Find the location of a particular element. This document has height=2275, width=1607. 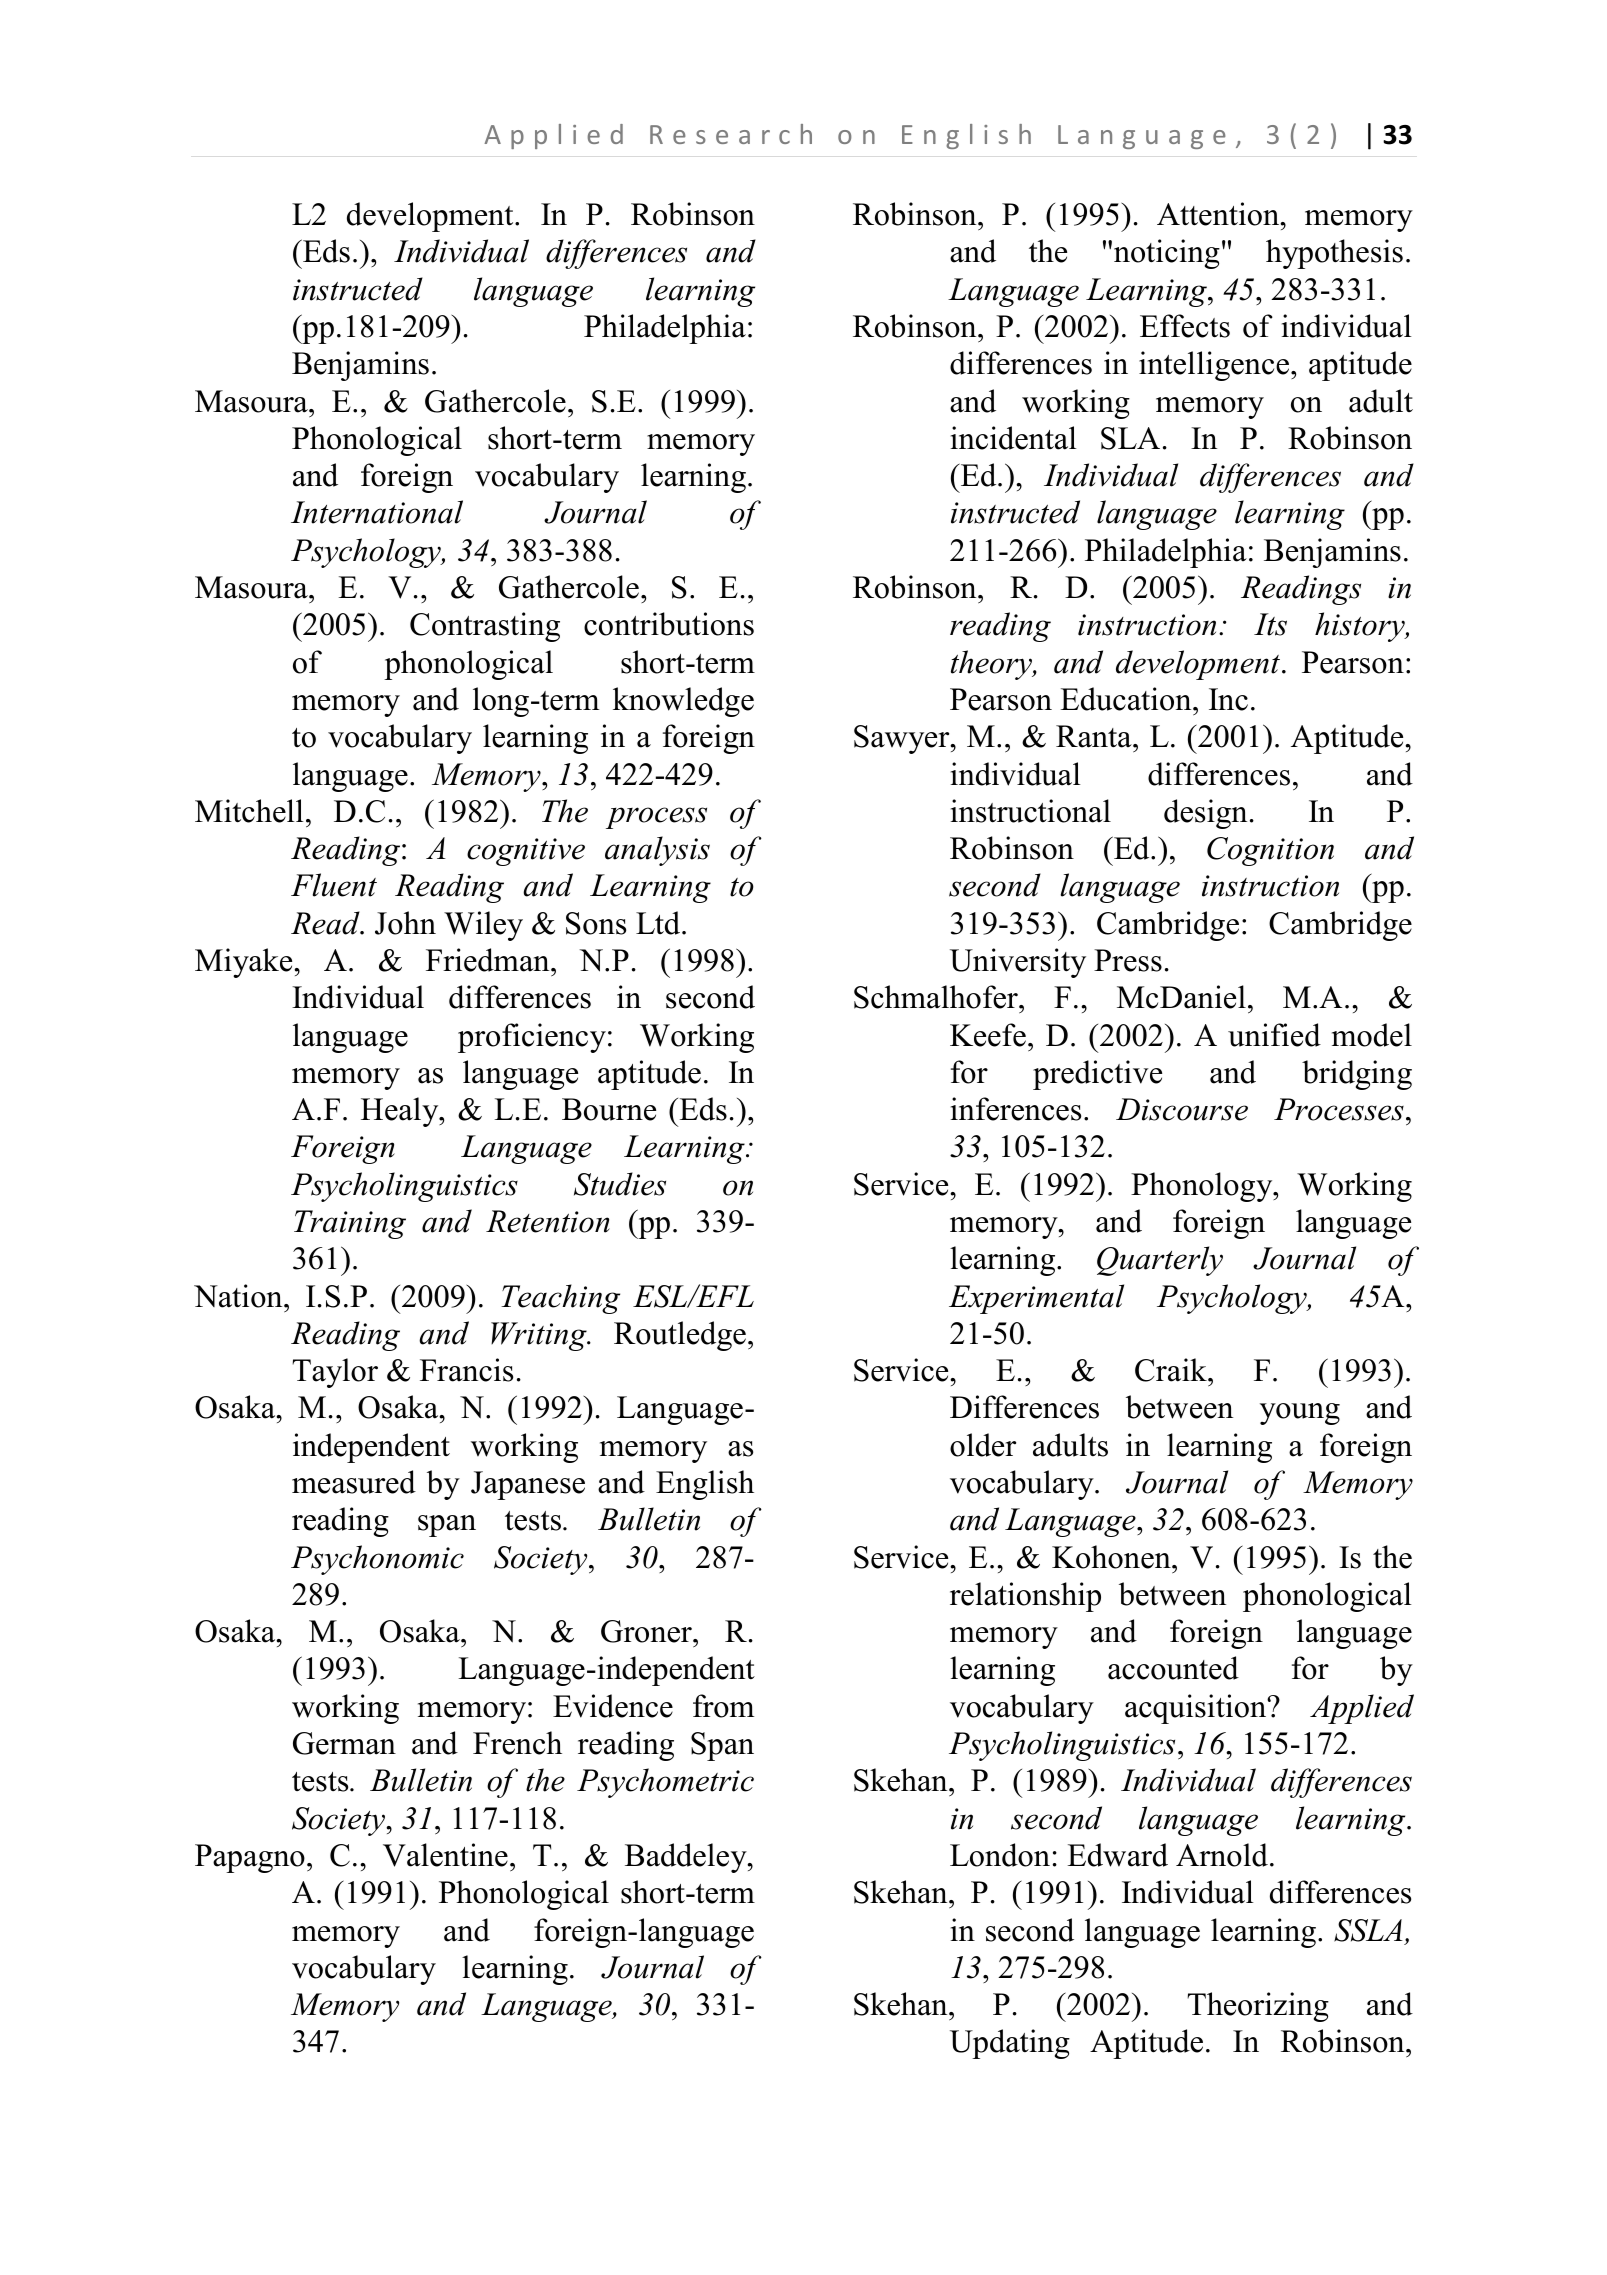

Attention is located at coordinates (1219, 214).
